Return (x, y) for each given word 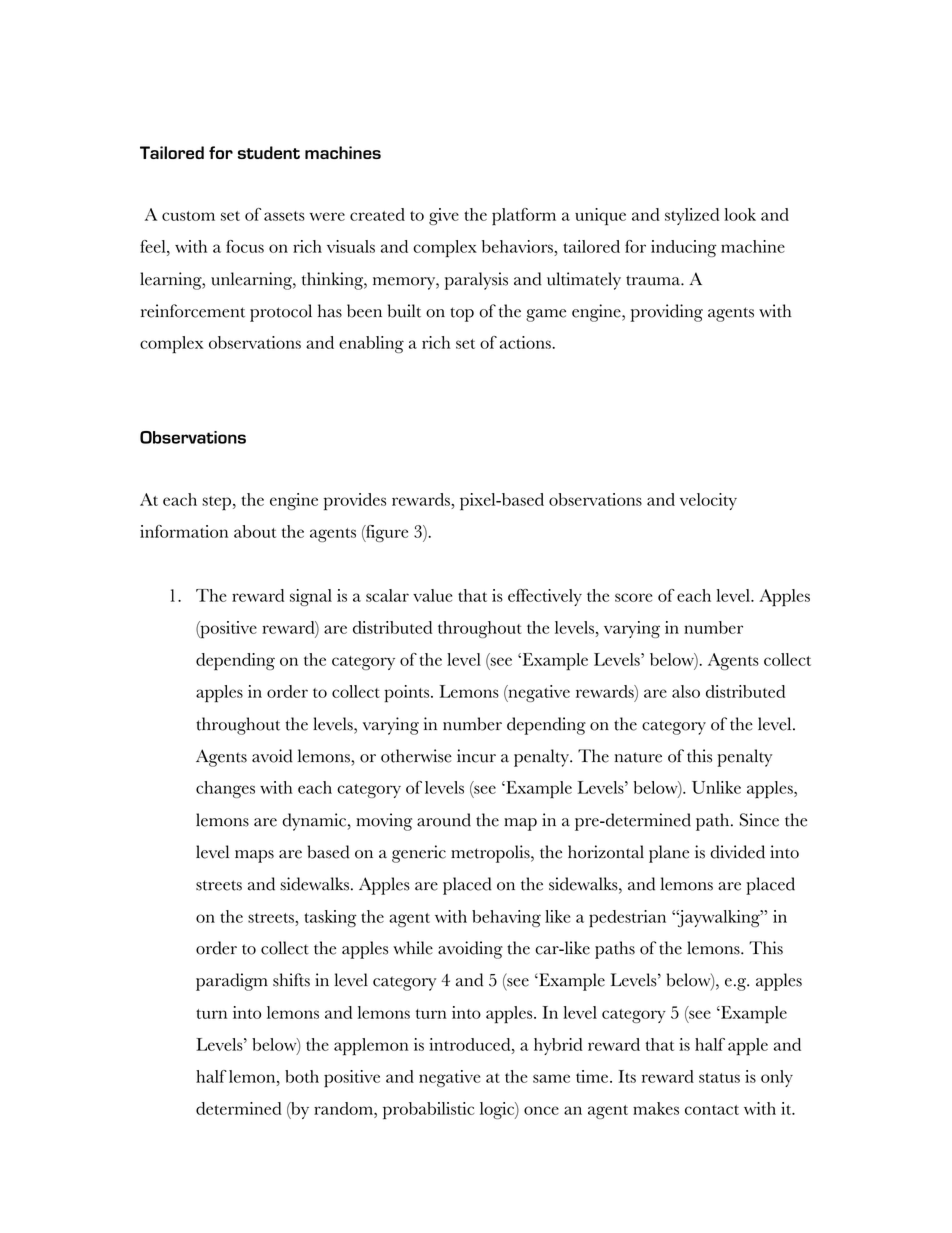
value (432, 595)
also (686, 691)
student (269, 152)
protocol (281, 313)
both (302, 1076)
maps (254, 856)
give (444, 216)
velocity (708, 501)
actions (526, 342)
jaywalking (719, 918)
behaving (506, 918)
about (255, 531)
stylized (692, 216)
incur (476, 756)
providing (667, 313)
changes (225, 789)
